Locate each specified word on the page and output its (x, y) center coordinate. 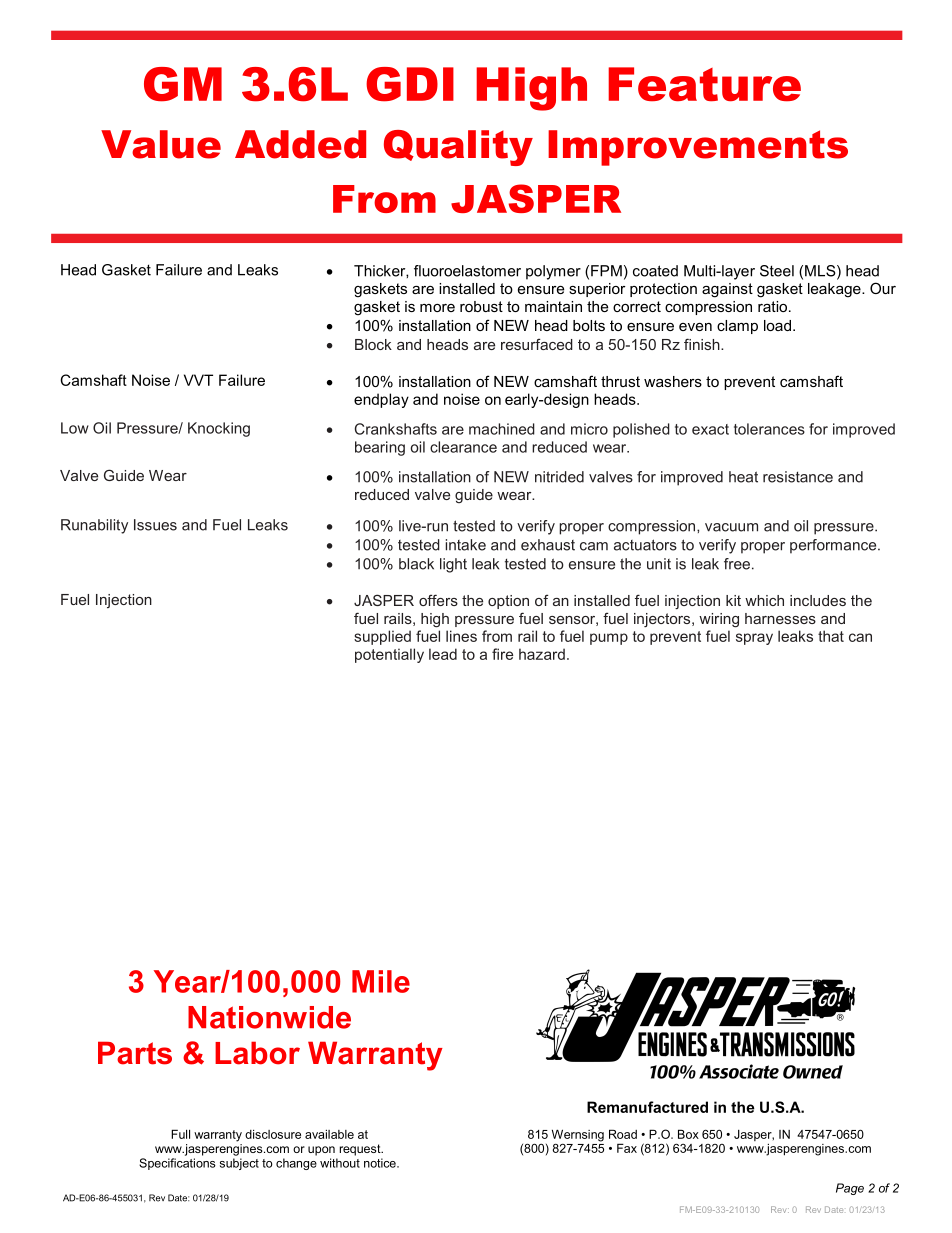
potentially (389, 655)
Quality (458, 148)
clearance (463, 447)
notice (381, 1163)
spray (754, 639)
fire (502, 654)
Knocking (219, 429)
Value (161, 144)
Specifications (177, 1164)
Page (850, 1189)
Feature (704, 84)
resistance (798, 477)
